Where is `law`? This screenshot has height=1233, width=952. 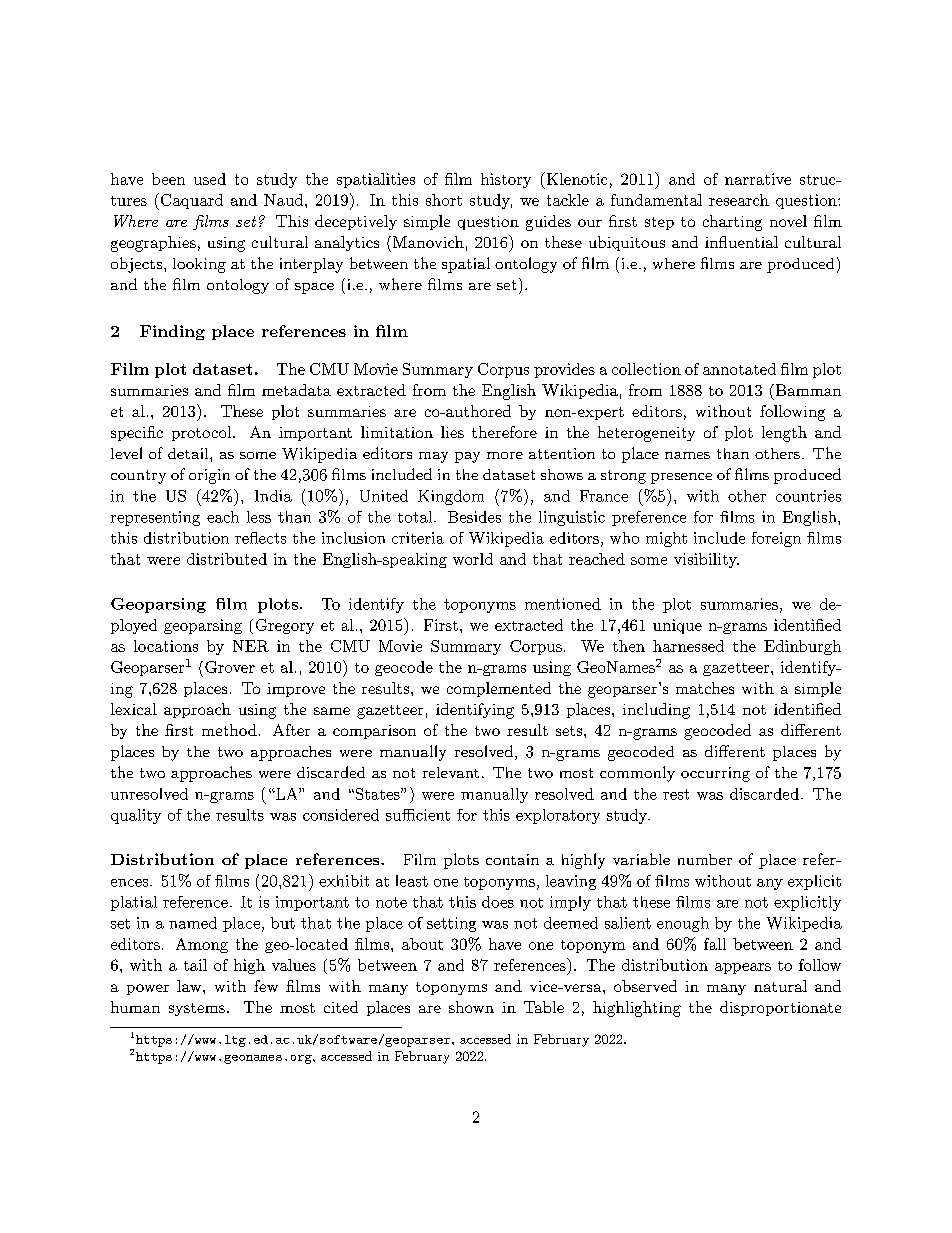
law is located at coordinates (190, 986).
